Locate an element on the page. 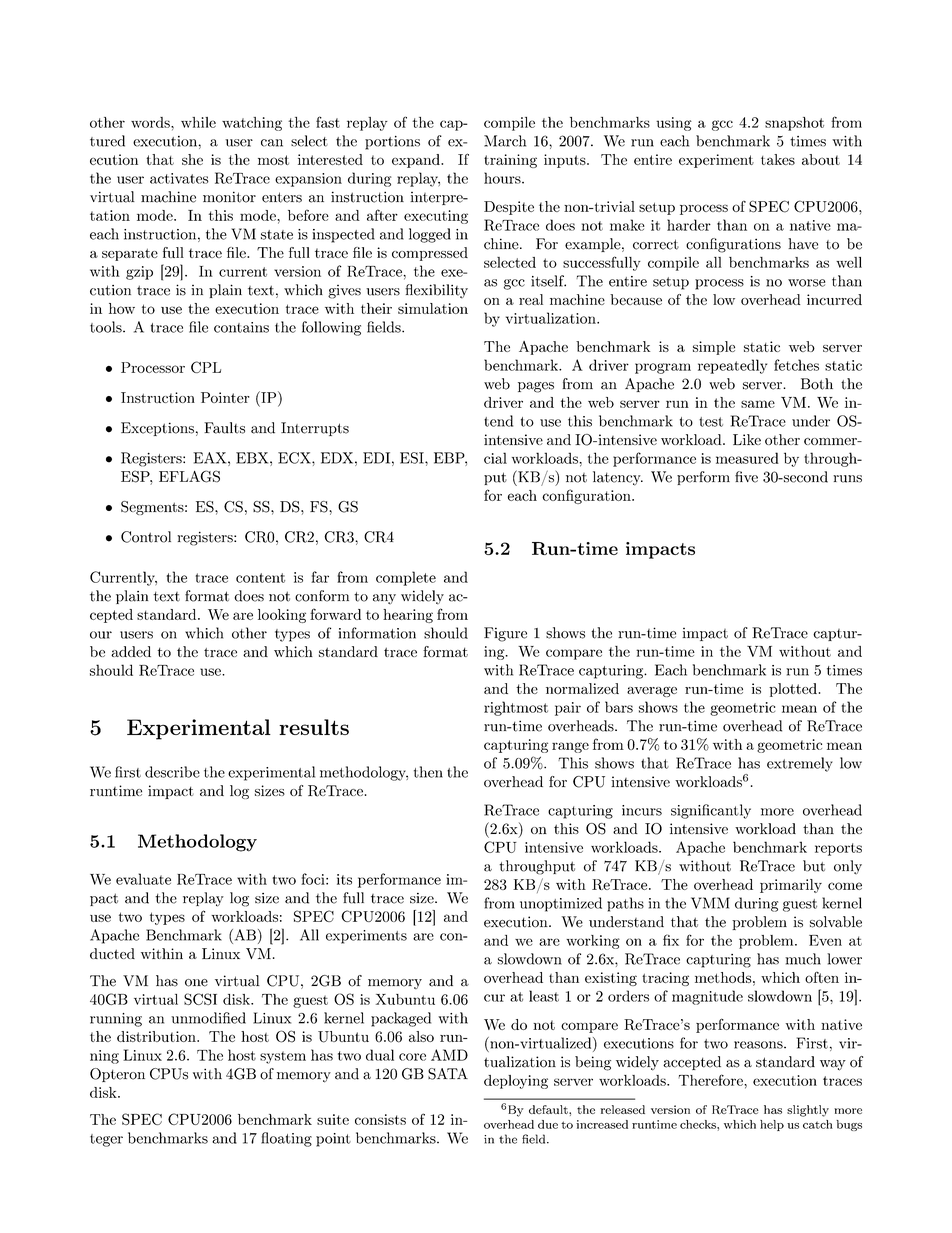  Faults is located at coordinates (224, 428).
